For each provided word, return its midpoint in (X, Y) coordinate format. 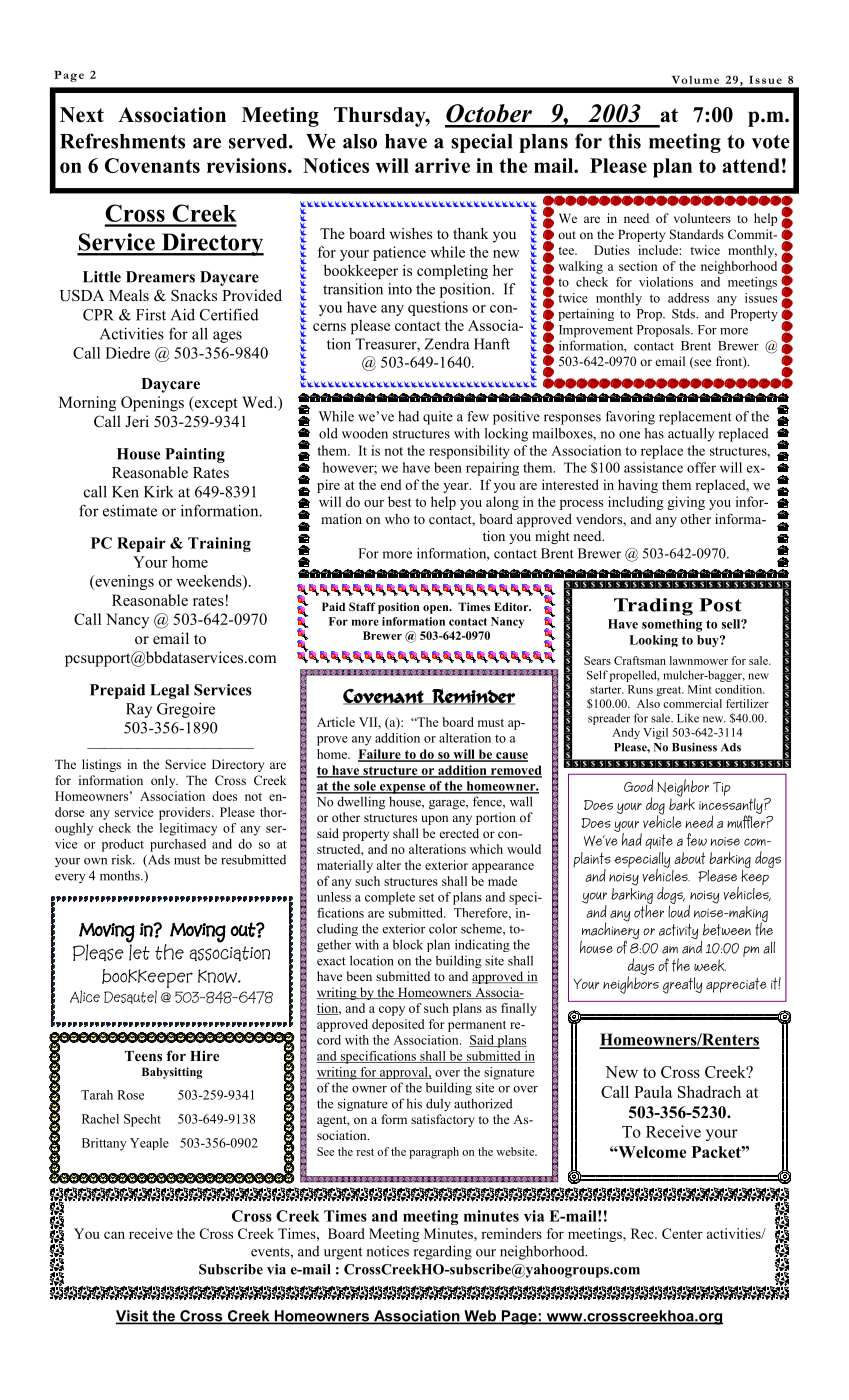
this (624, 141)
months (121, 875)
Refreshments (122, 141)
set (426, 897)
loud (679, 910)
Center (682, 1233)
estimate (130, 511)
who (397, 519)
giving (686, 503)
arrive (442, 165)
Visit (133, 1317)
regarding (443, 1252)
